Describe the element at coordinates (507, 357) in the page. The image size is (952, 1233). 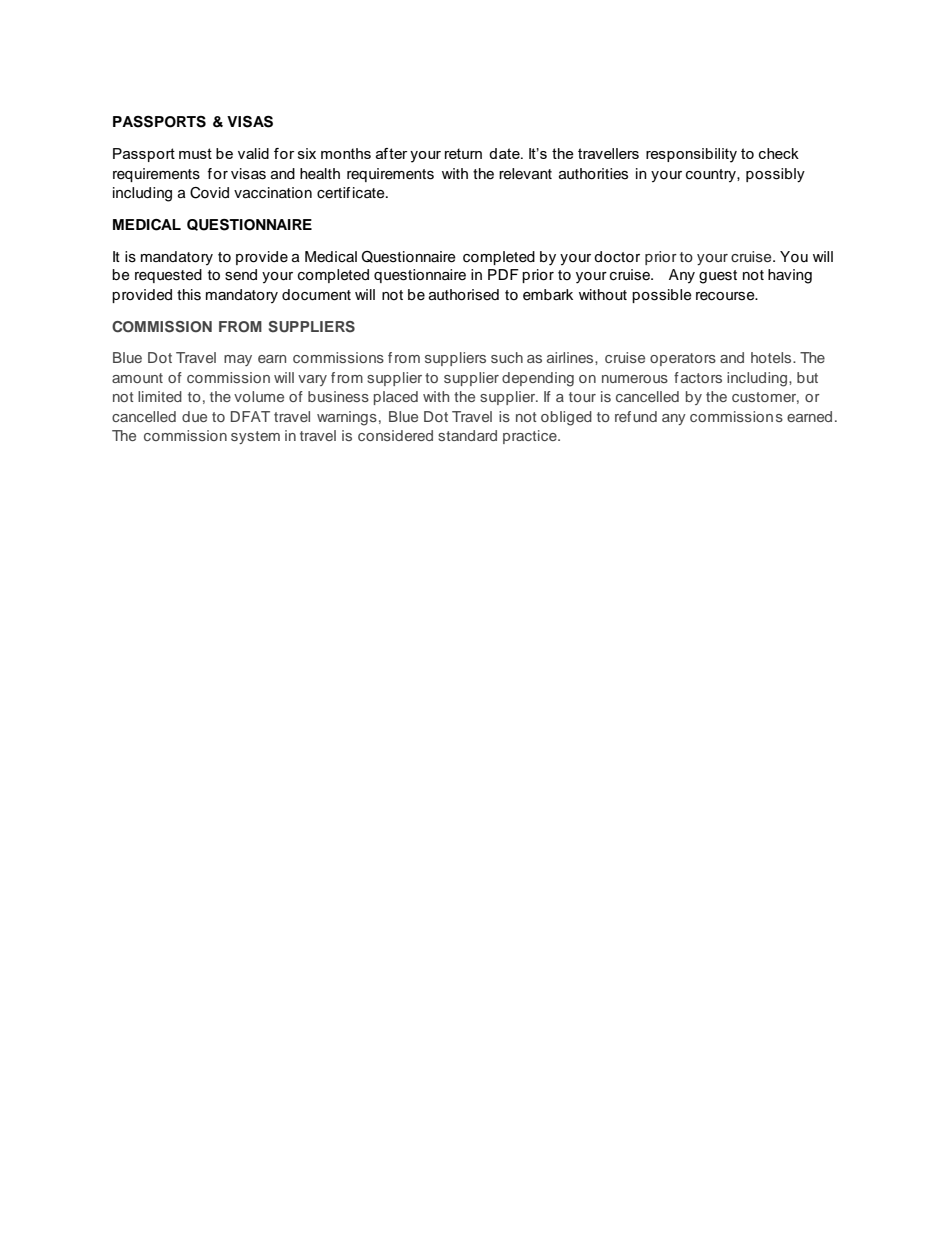
I see `such` at that location.
